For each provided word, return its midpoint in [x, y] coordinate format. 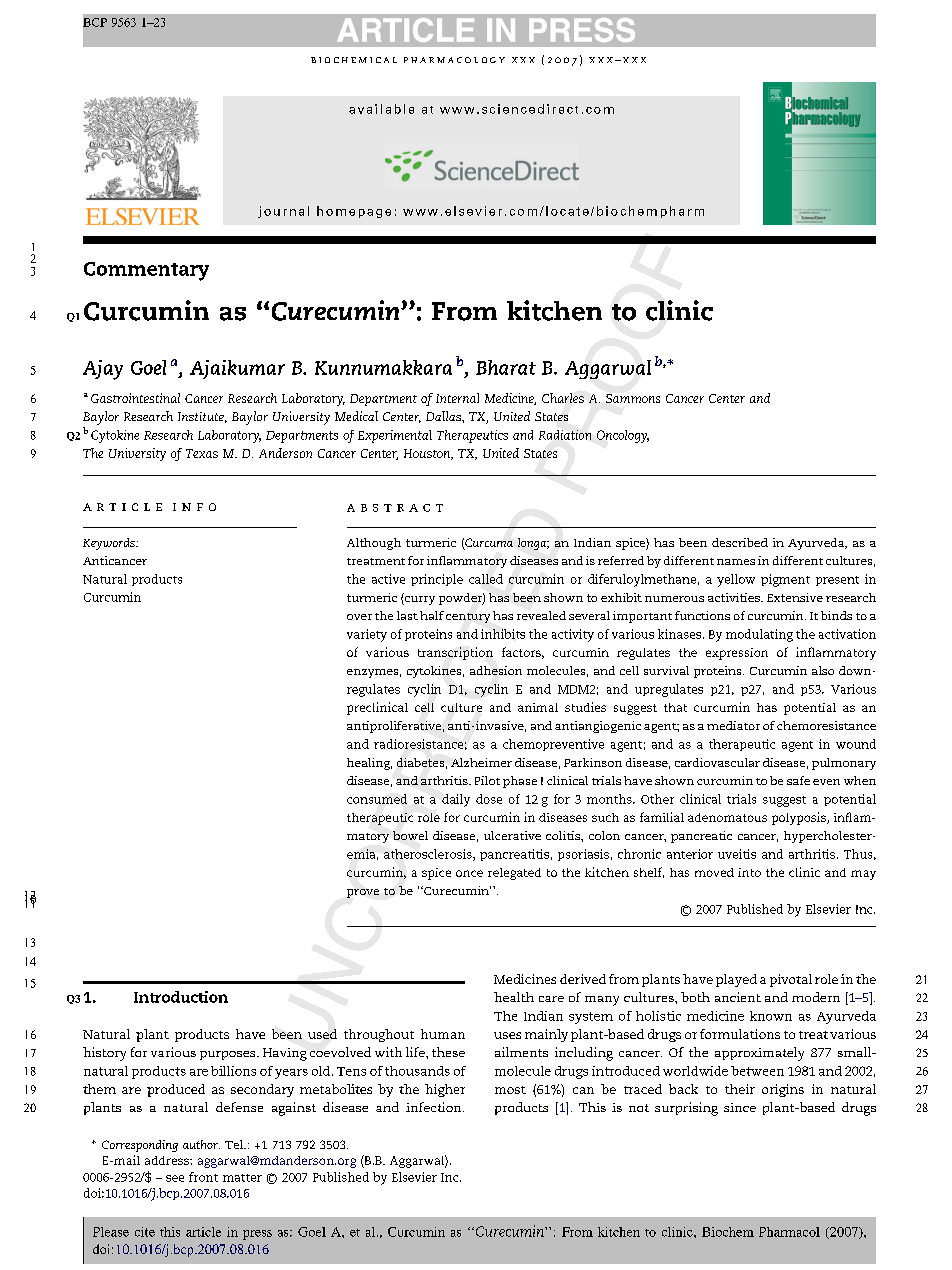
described [740, 542]
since [740, 1107]
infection [435, 1107]
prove [363, 893]
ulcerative [512, 835]
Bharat [506, 367]
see [175, 1178]
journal [283, 212]
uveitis [737, 854]
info [194, 507]
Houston [428, 454]
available [381, 109]
